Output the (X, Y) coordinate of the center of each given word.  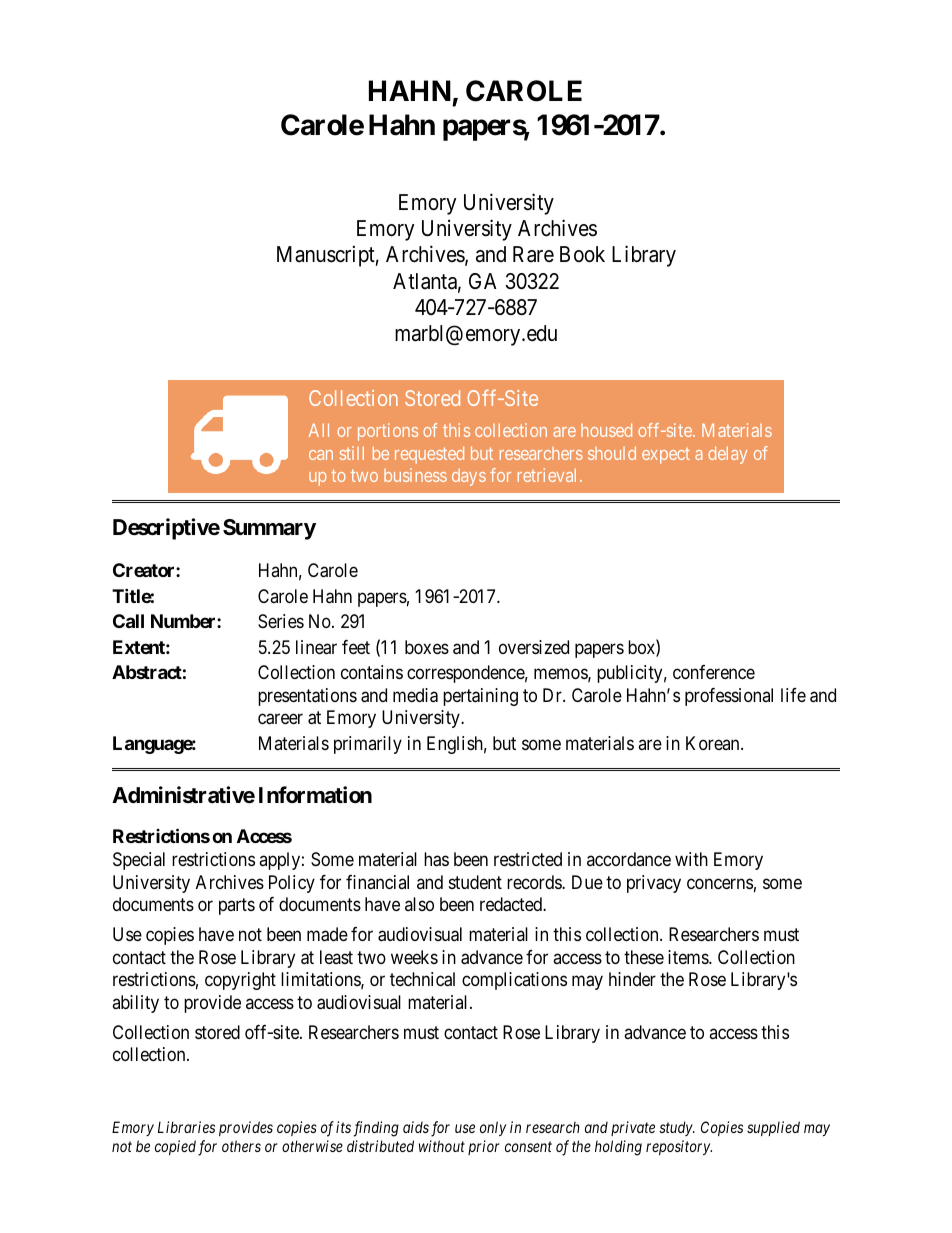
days (469, 477)
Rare (533, 254)
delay (727, 455)
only (493, 1128)
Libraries (186, 1127)
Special (139, 861)
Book (582, 254)
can (321, 455)
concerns (720, 883)
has (436, 859)
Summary (269, 529)
